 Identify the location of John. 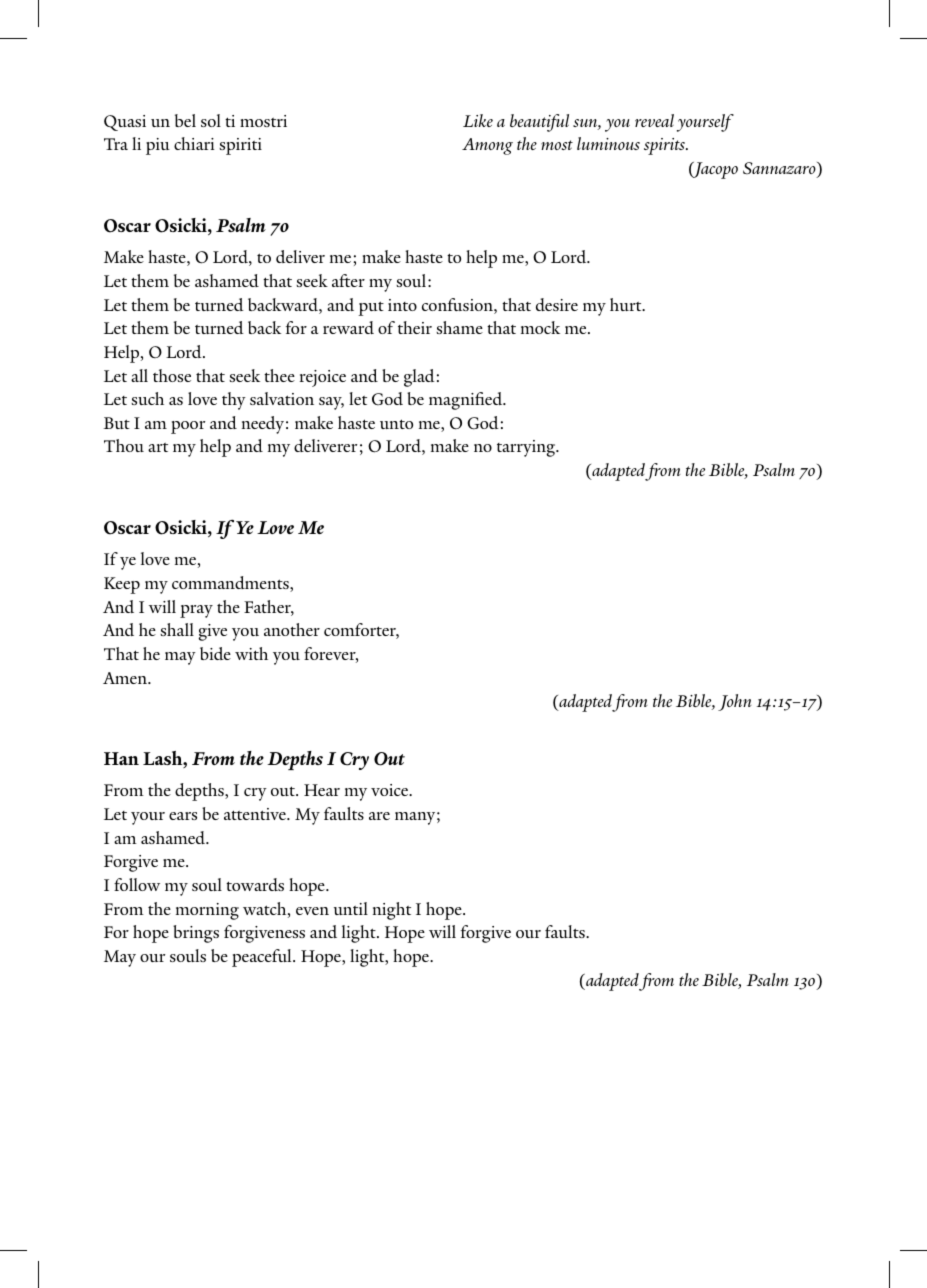
(735, 702).
